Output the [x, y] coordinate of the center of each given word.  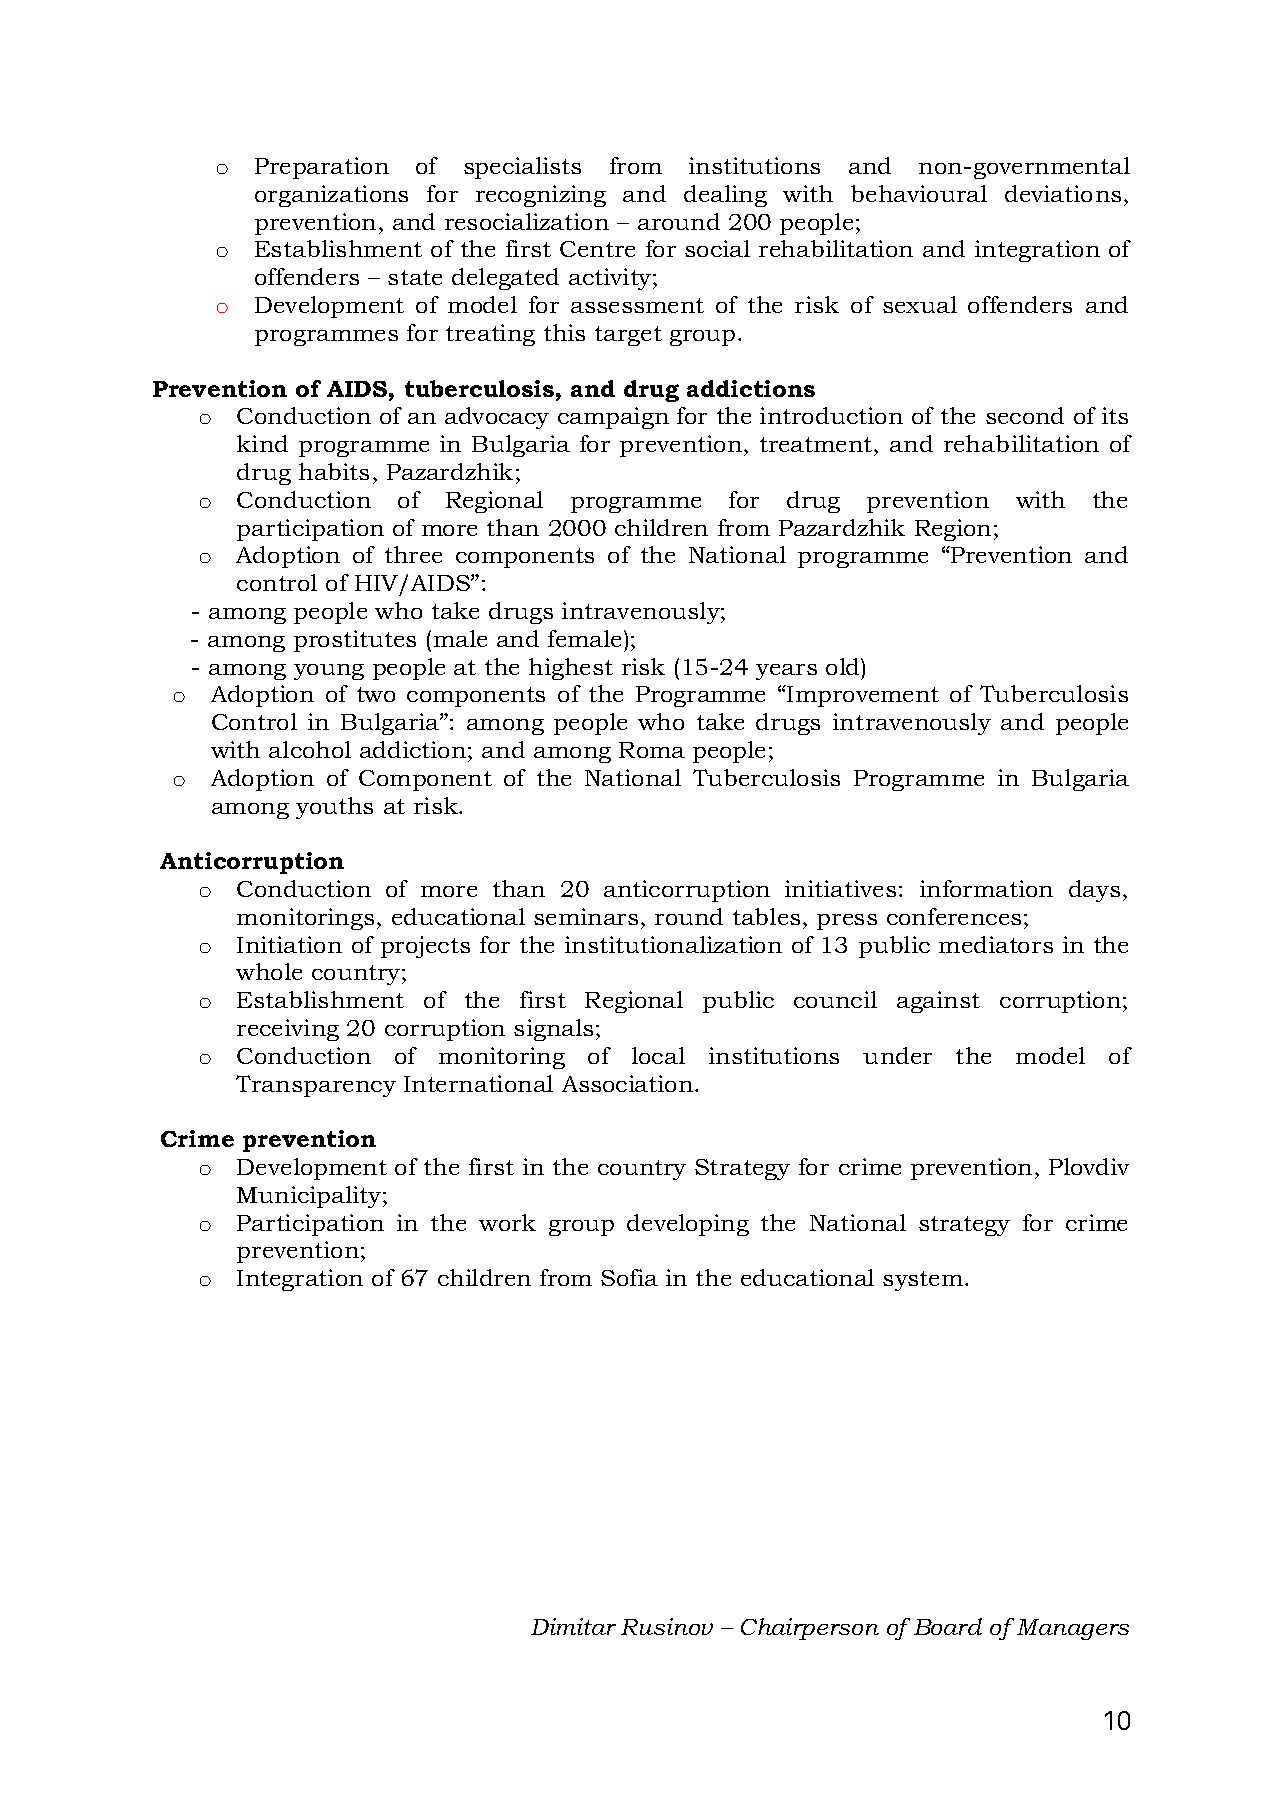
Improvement [862, 696]
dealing [725, 196]
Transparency [316, 1086]
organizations [331, 196]
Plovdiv [1089, 1166]
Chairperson [810, 1629]
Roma [652, 750]
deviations [1063, 193]
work [507, 1222]
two [376, 694]
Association [629, 1083]
